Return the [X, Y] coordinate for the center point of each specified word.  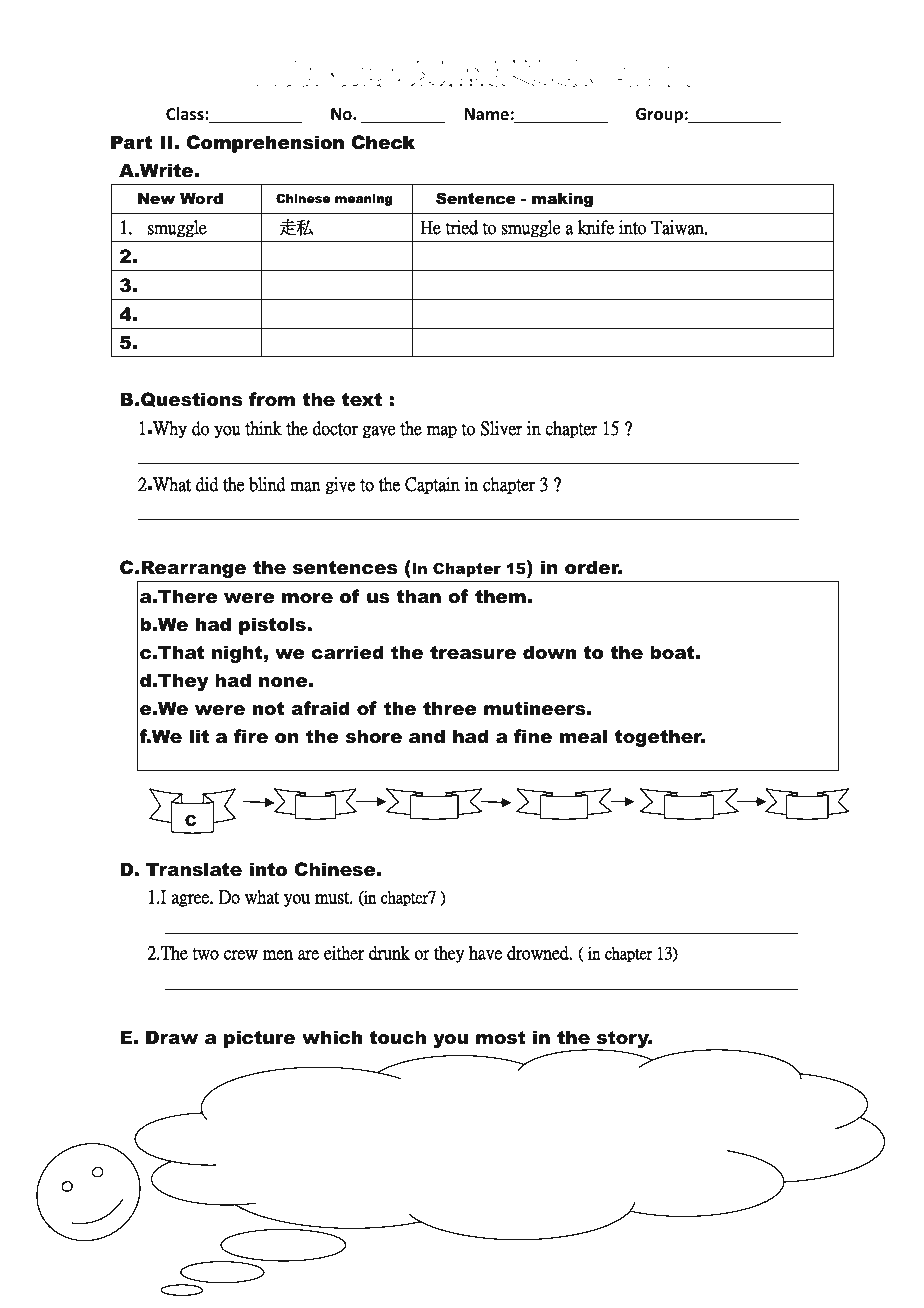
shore [374, 736]
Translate [194, 869]
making [562, 200]
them [500, 596]
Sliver [501, 428]
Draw [172, 1037]
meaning [364, 200]
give [340, 485]
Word [201, 198]
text [362, 400]
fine [533, 736]
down [549, 652]
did [207, 484]
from [272, 399]
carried [347, 652]
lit [199, 736]
